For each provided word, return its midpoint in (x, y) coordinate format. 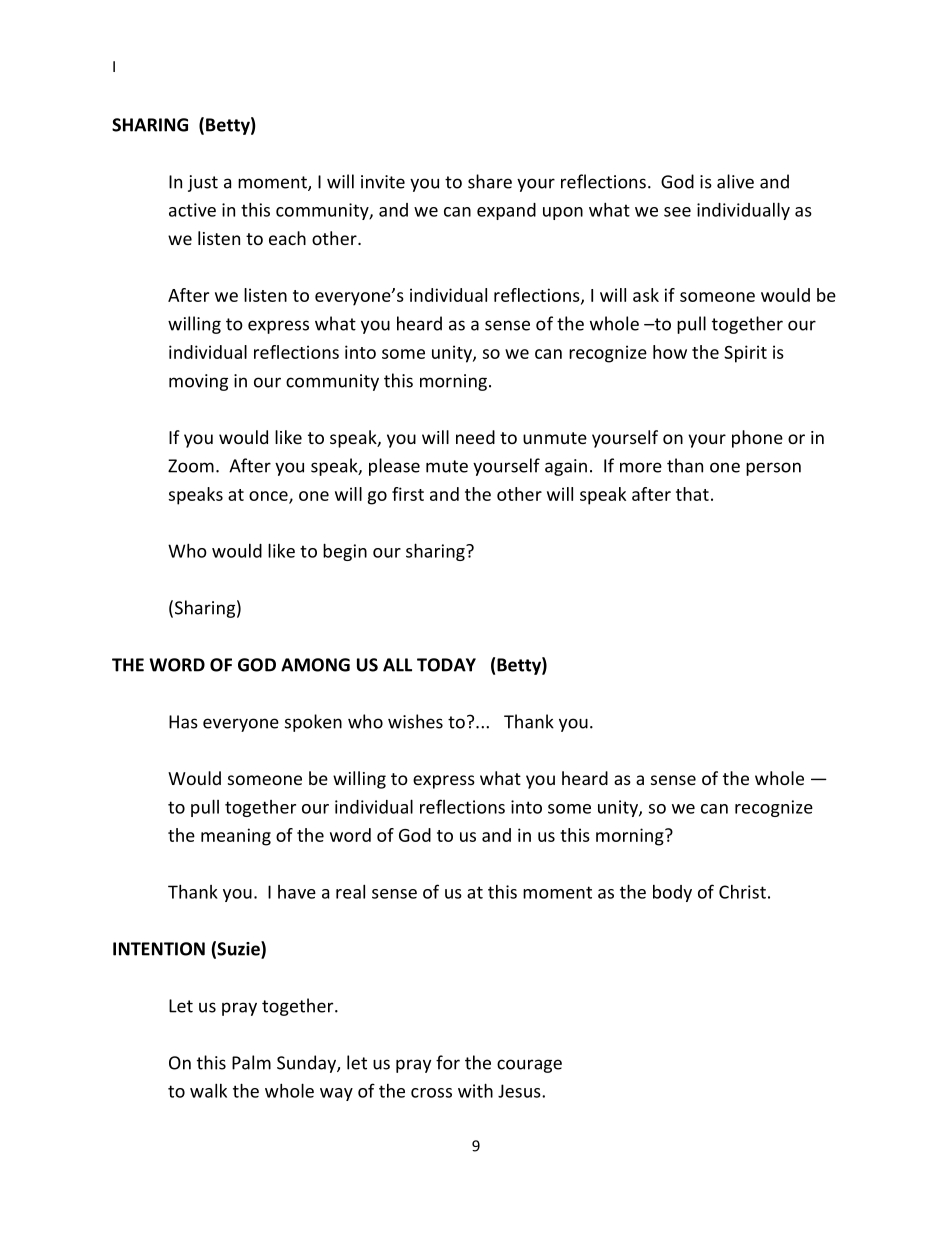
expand (506, 211)
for (448, 1062)
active (192, 210)
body (672, 893)
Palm (251, 1062)
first (408, 494)
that (692, 494)
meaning (236, 837)
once (269, 497)
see (677, 212)
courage (529, 1066)
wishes (415, 721)
